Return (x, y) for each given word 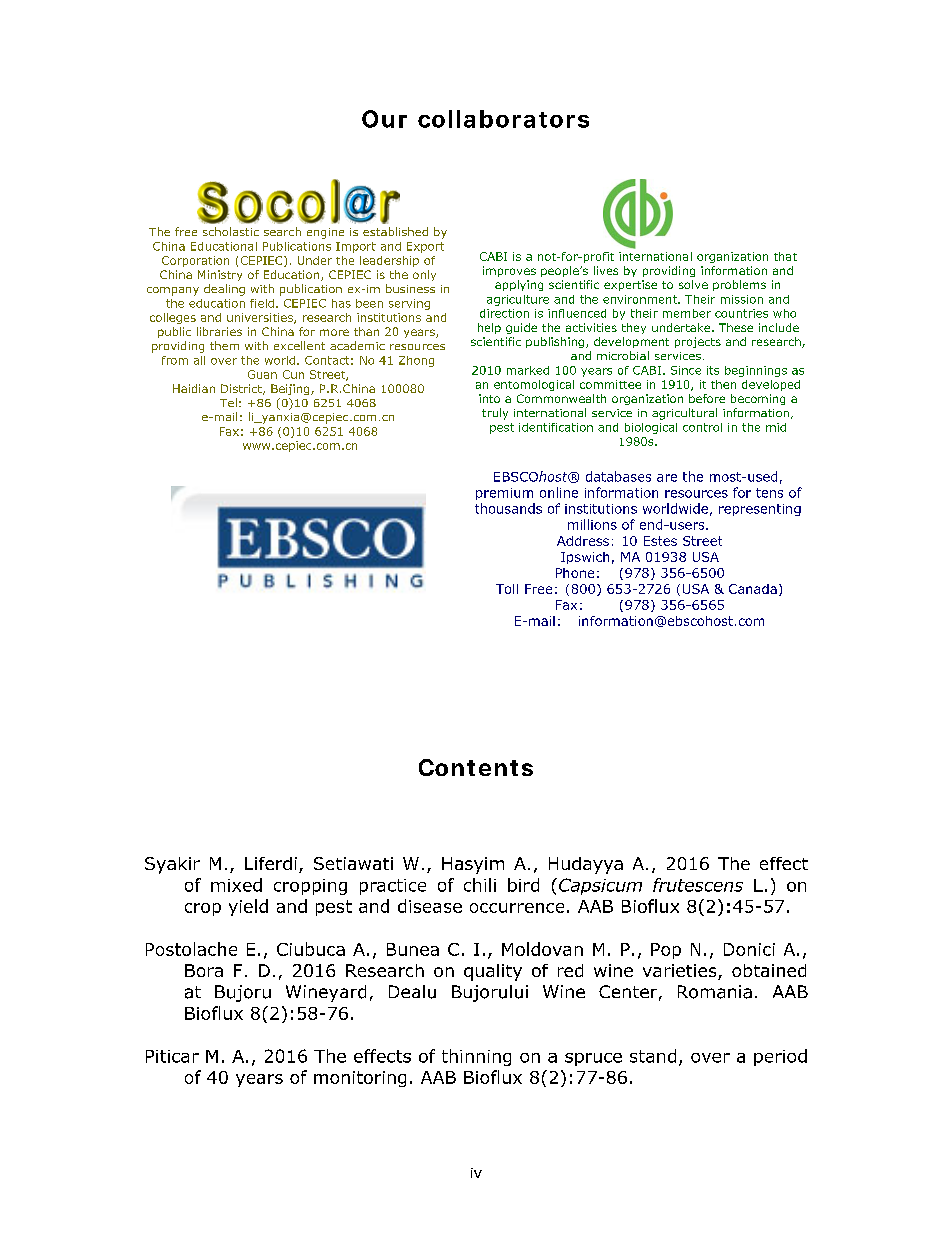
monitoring (360, 1079)
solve (693, 284)
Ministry (220, 275)
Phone (575, 573)
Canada (753, 589)
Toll (507, 589)
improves (509, 271)
